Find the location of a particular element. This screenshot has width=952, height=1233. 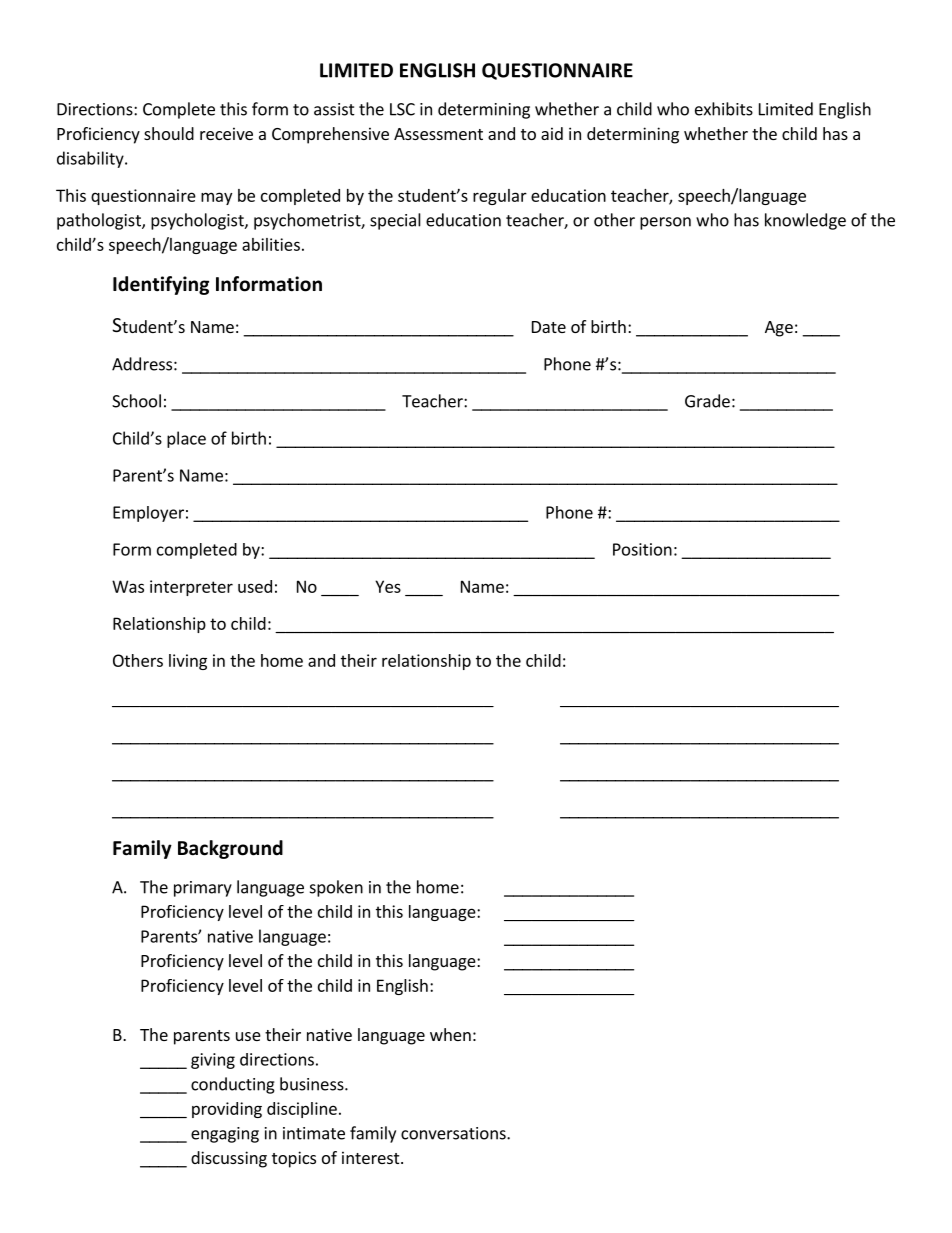

Position is located at coordinates (642, 549).
